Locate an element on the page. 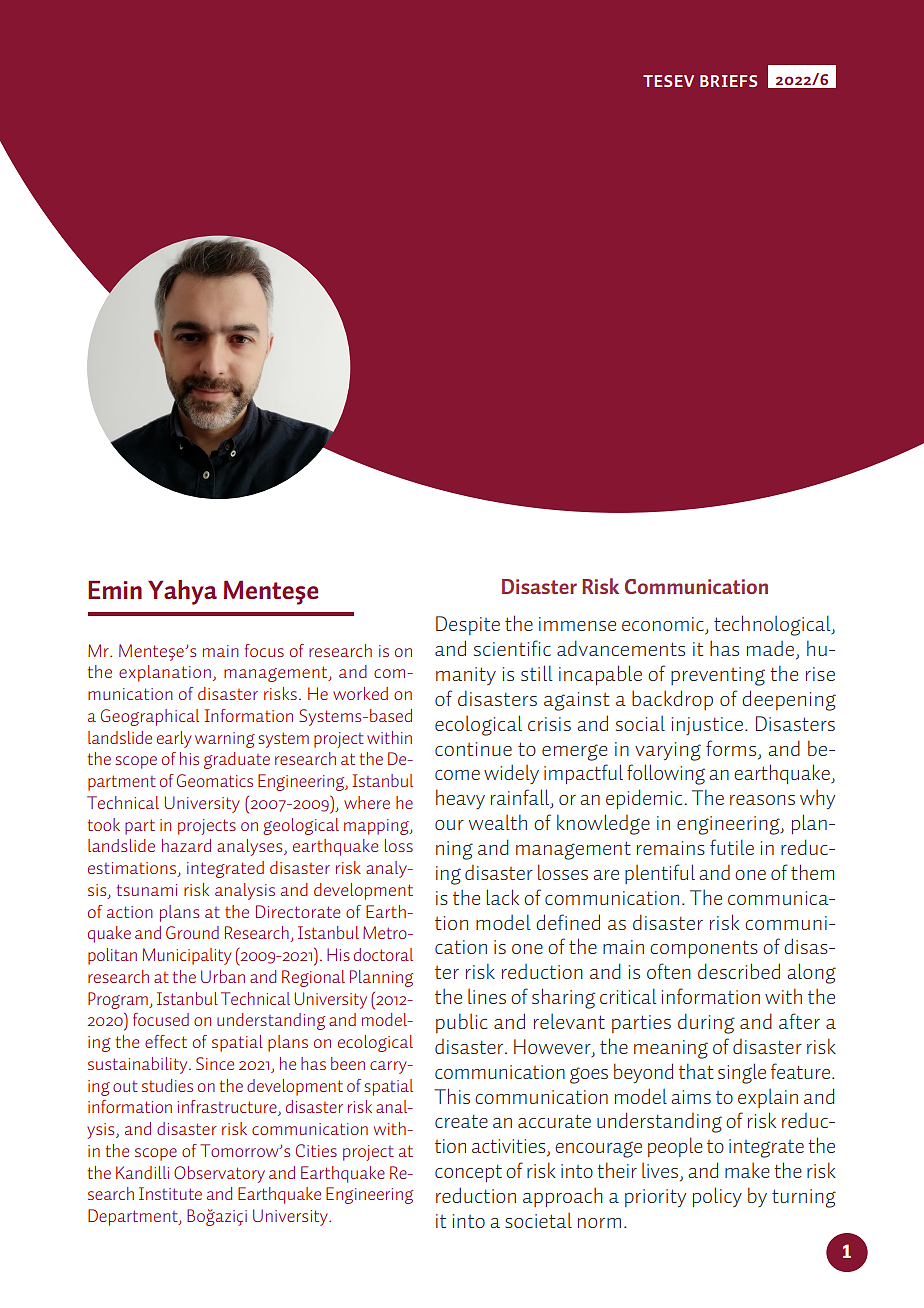 The image size is (924, 1308). immense is located at coordinates (577, 624).
